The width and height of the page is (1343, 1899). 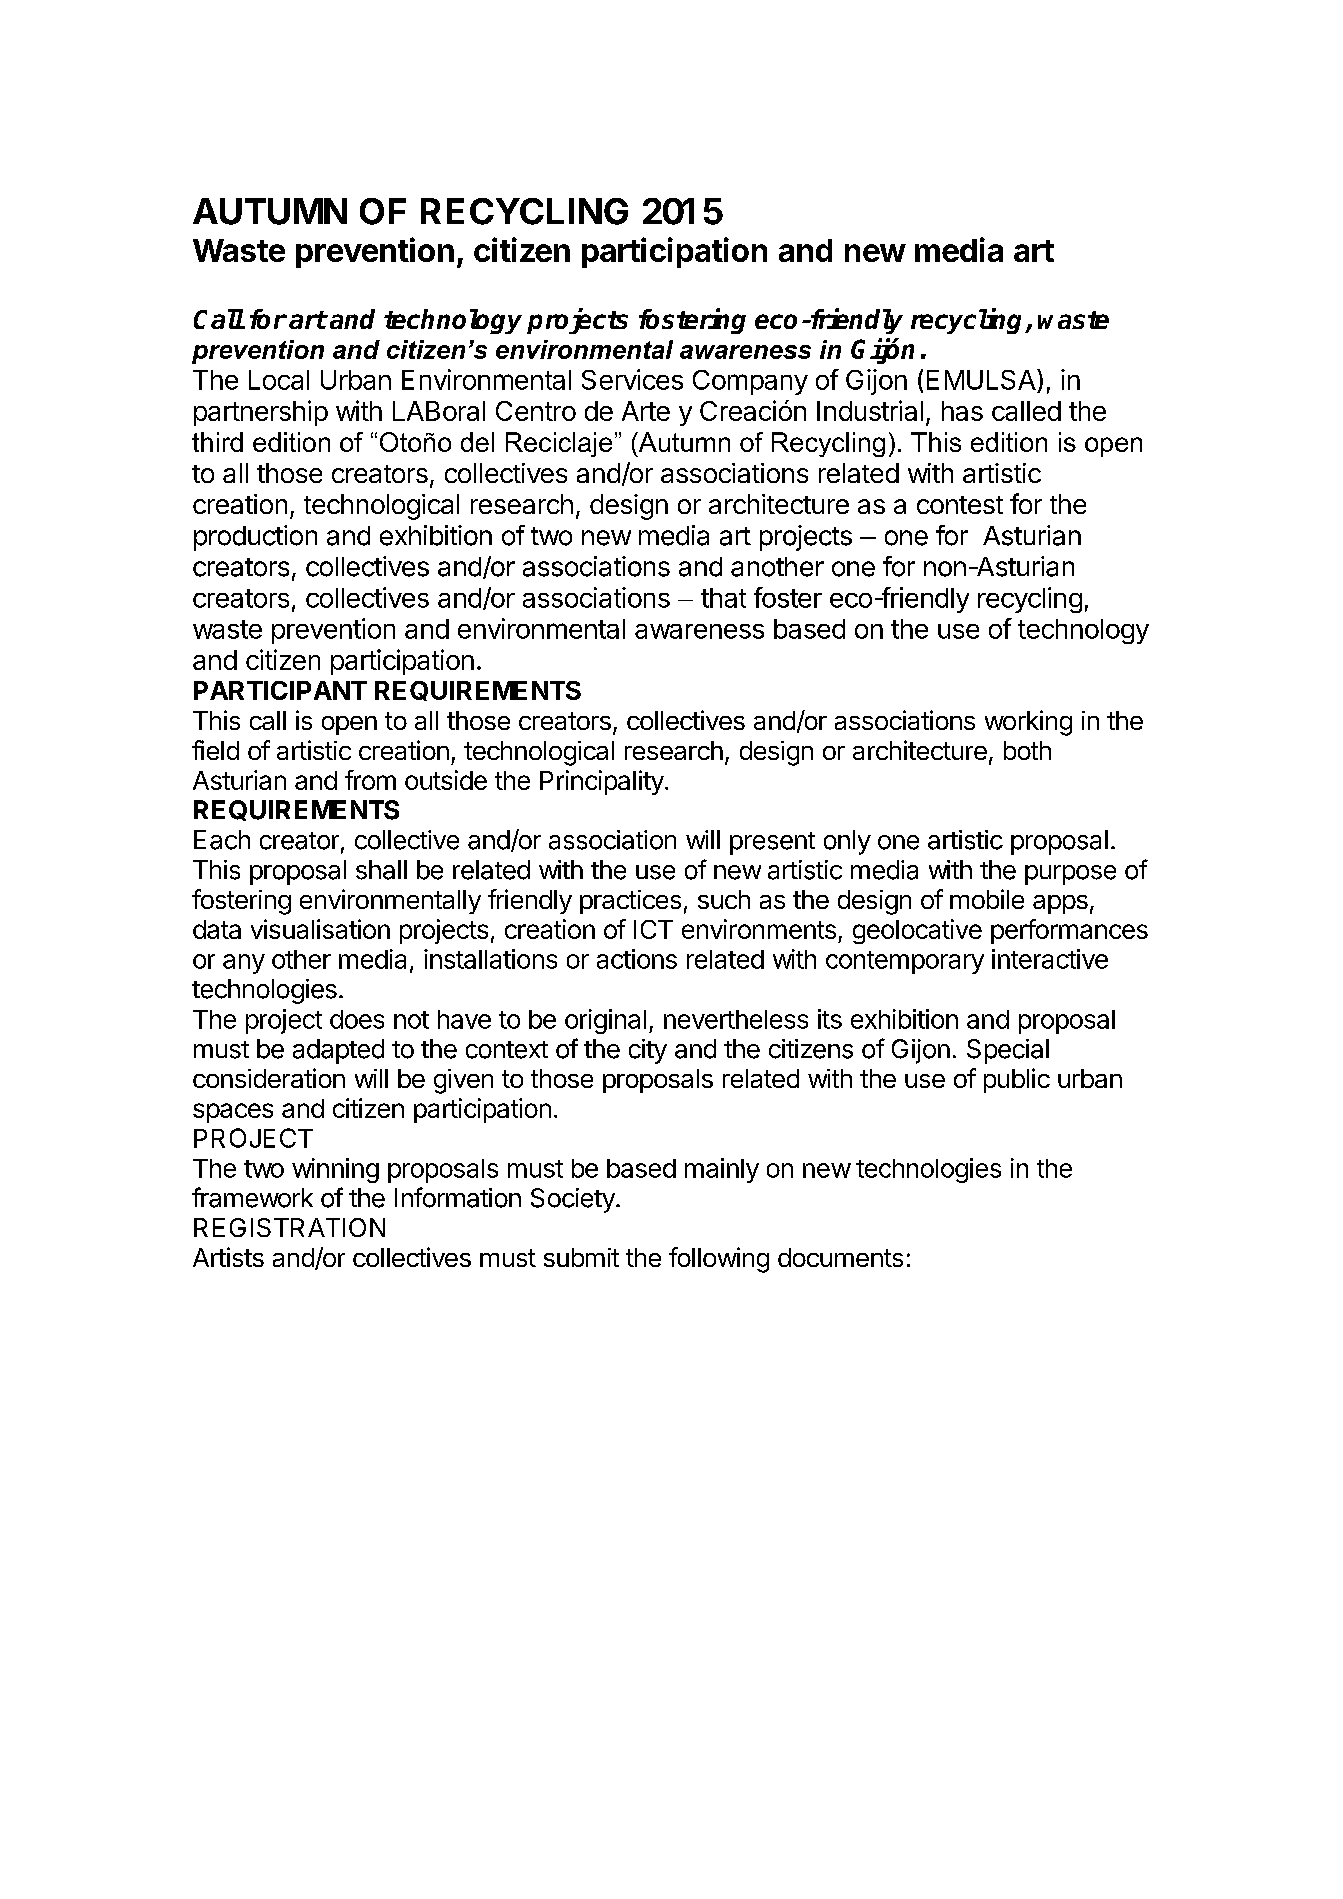 I want to click on documents, so click(x=840, y=1257).
